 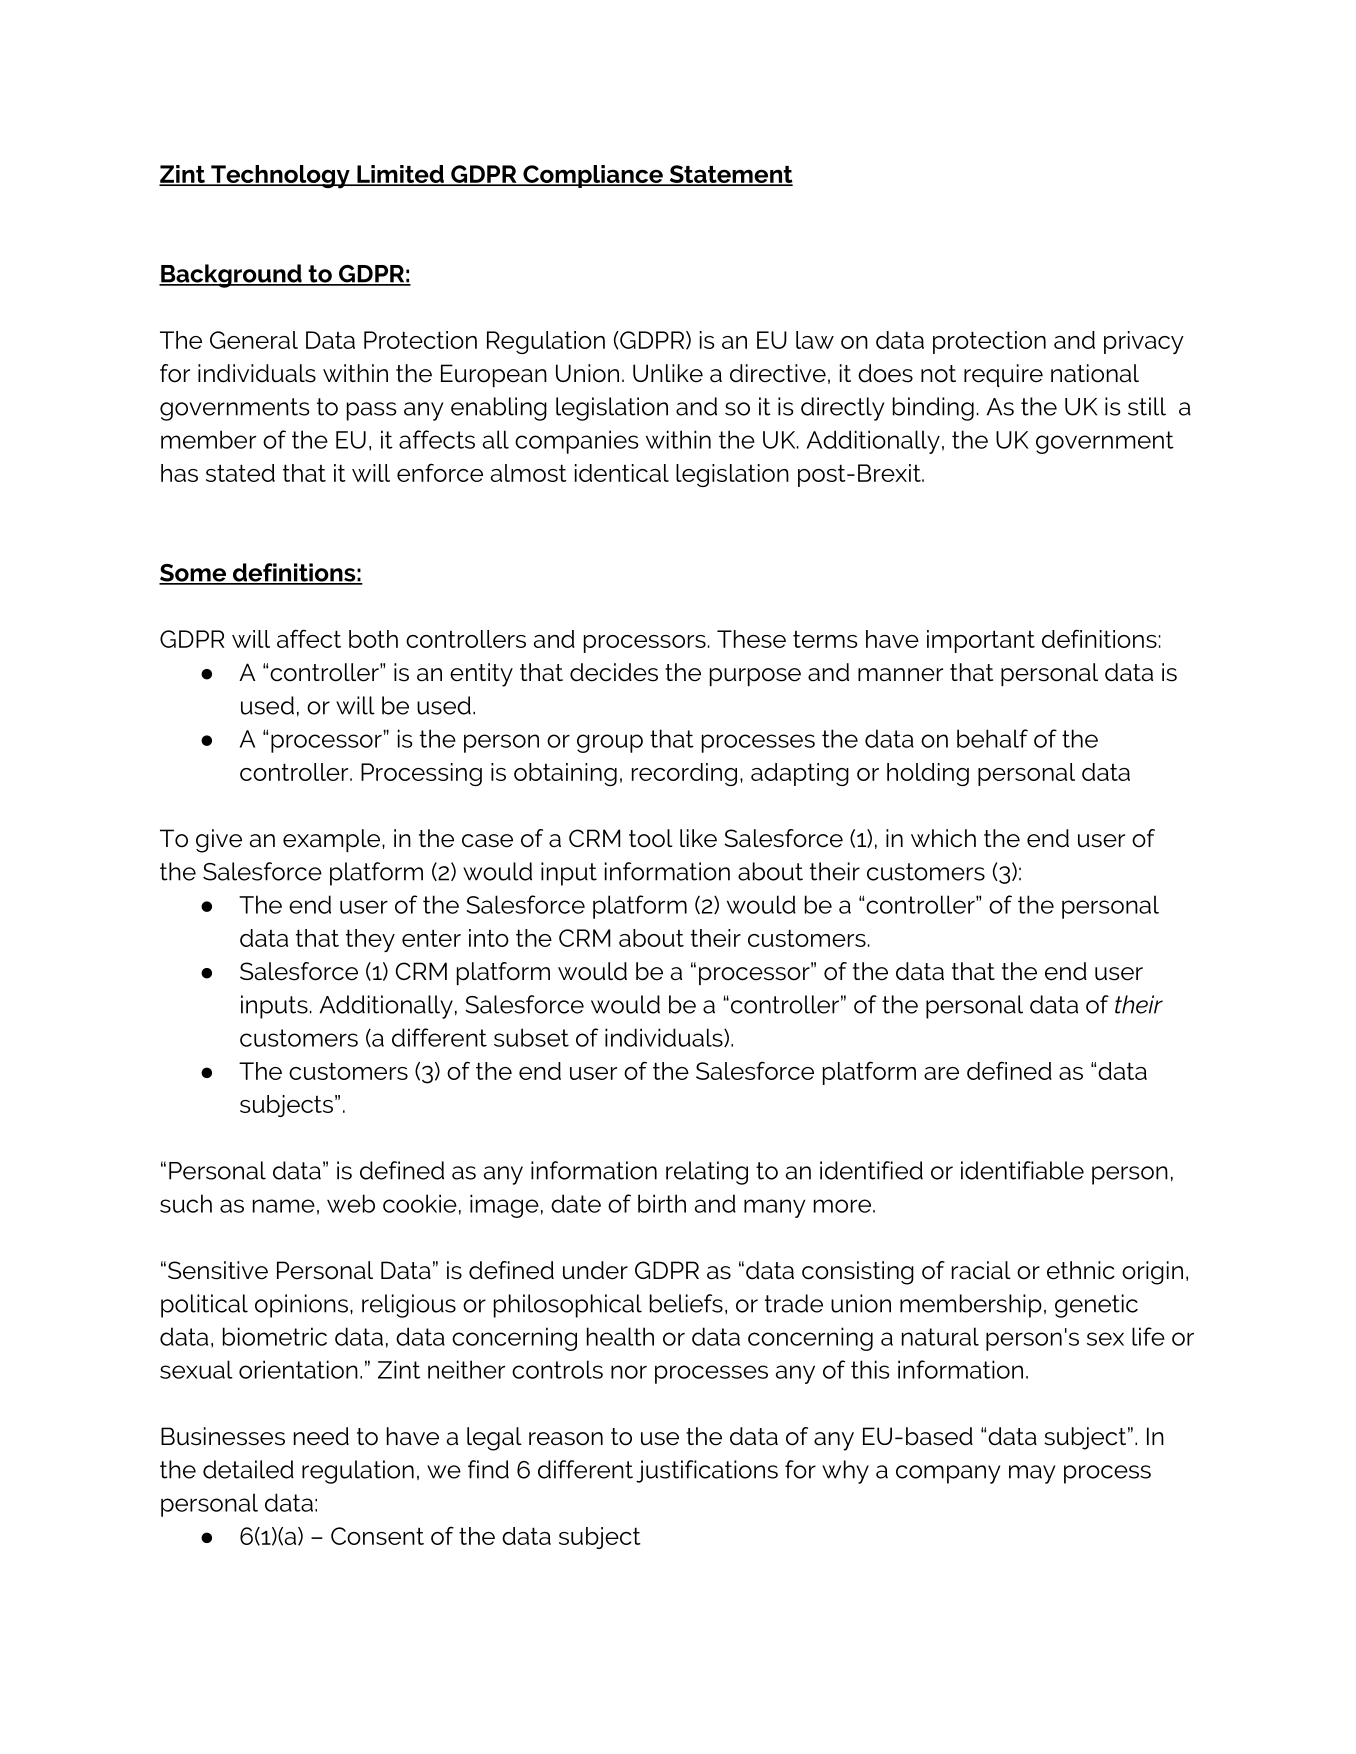 I want to click on decides, so click(x=614, y=672).
